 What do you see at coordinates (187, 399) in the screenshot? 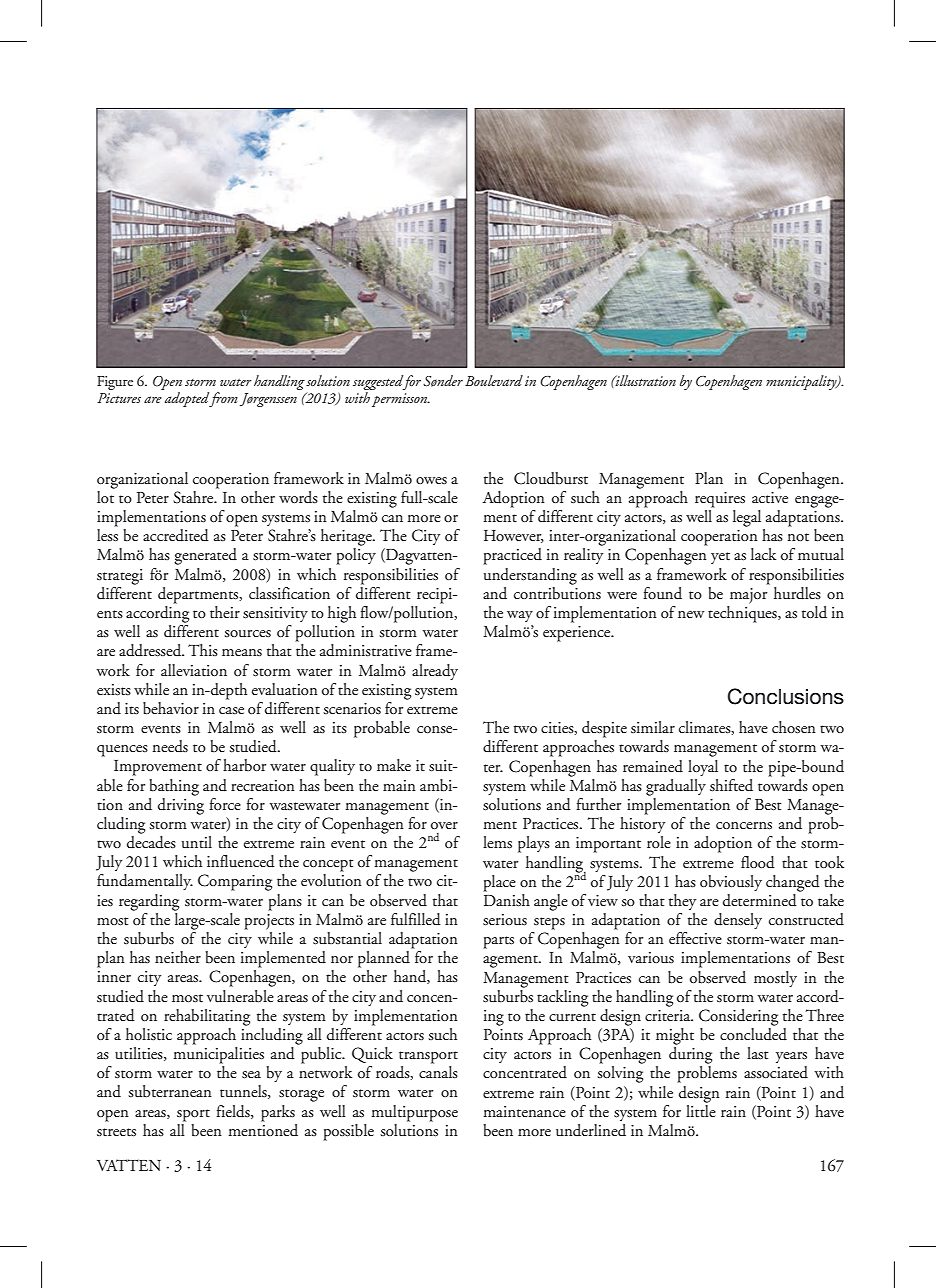
I see `adopted` at bounding box center [187, 399].
